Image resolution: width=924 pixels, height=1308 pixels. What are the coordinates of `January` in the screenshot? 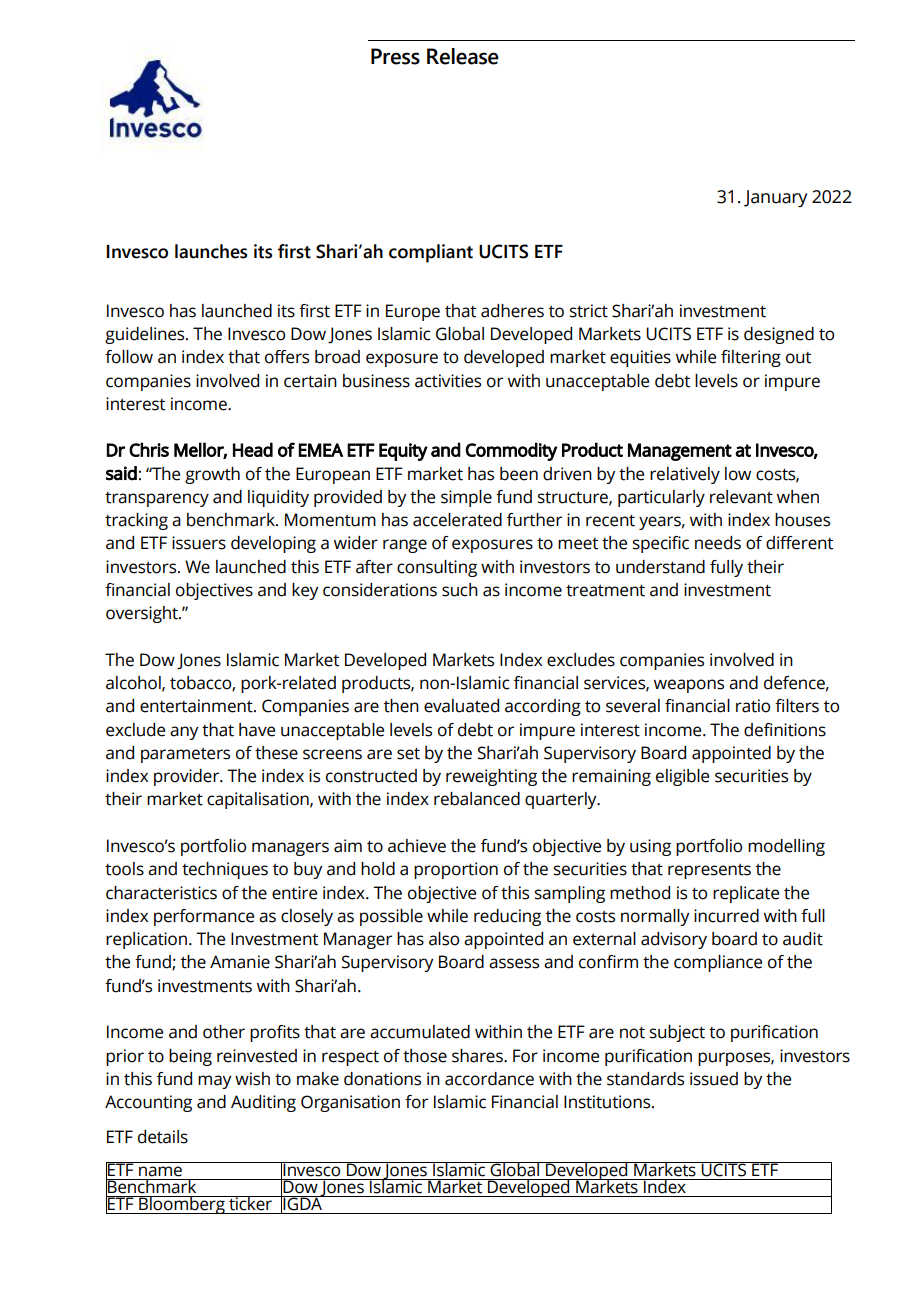 It's located at (775, 198).
